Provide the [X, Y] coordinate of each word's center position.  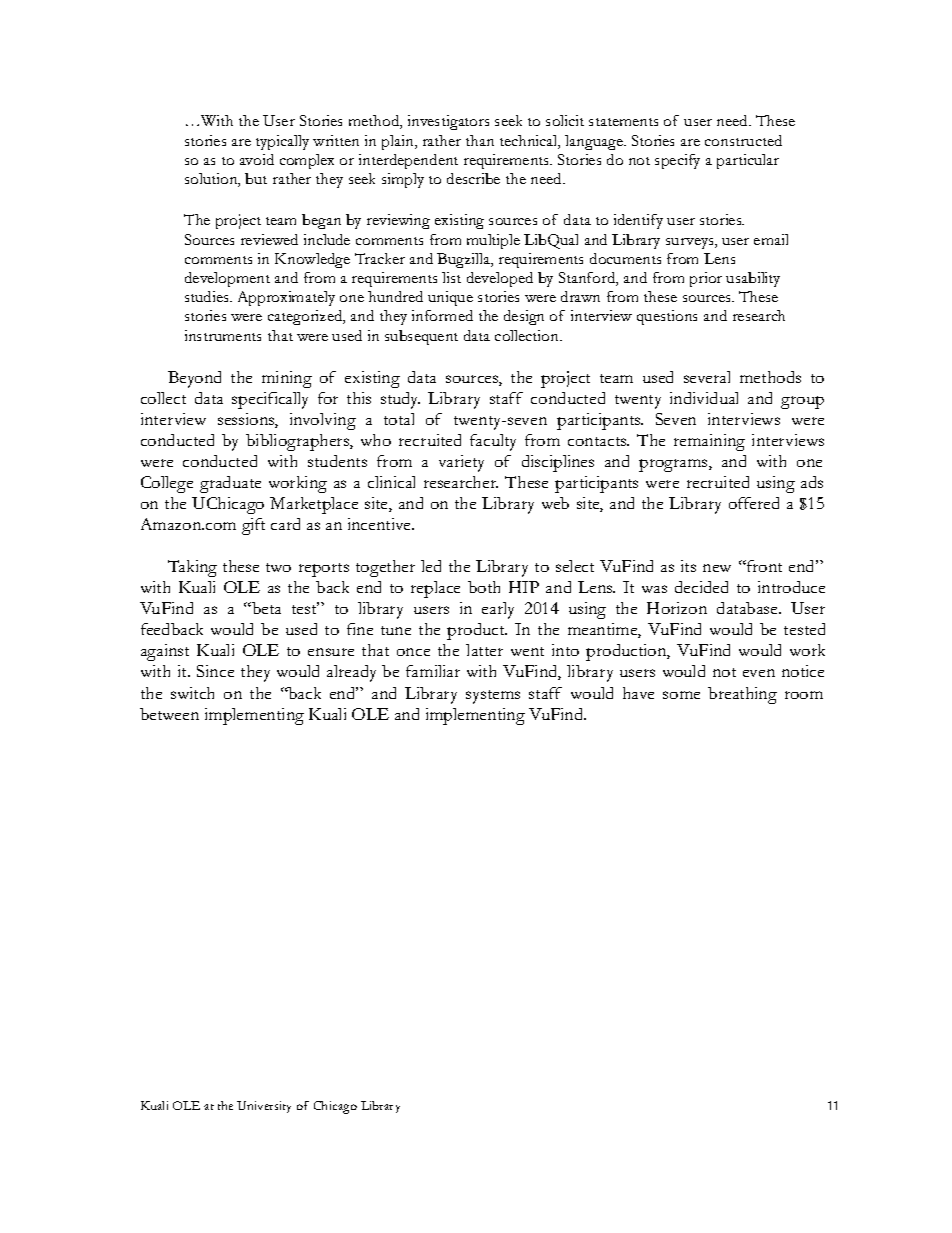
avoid [257, 159]
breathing [742, 695]
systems [493, 697]
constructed [743, 140]
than [480, 140]
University [264, 1107]
